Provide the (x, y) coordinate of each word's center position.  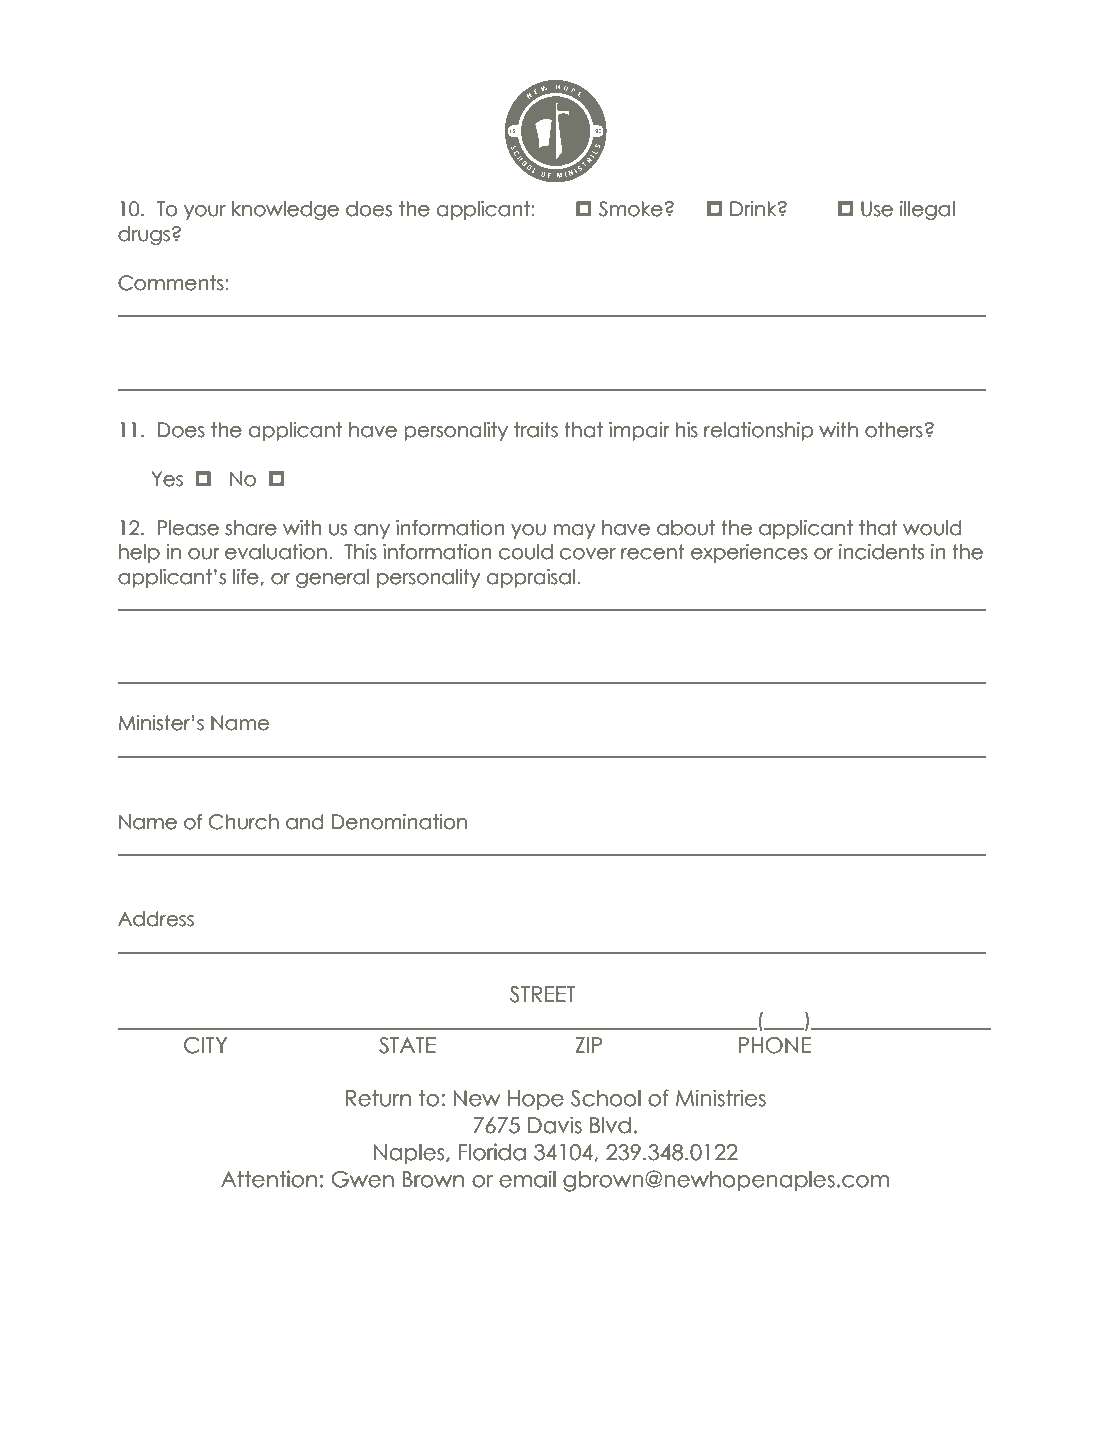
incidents (881, 552)
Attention (269, 1179)
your (205, 212)
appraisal (531, 578)
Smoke (631, 209)
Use (877, 209)
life (247, 577)
